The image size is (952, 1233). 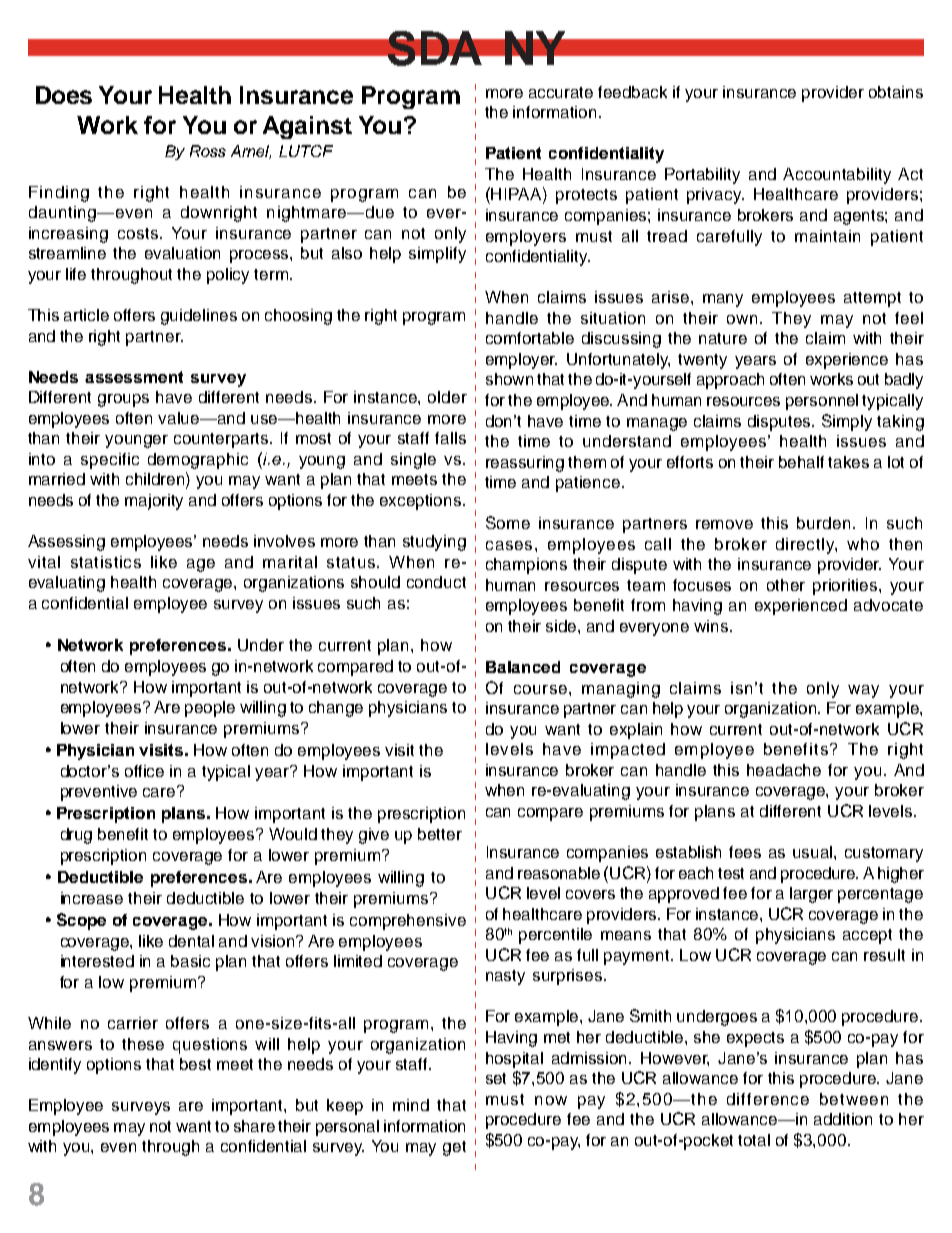 I want to click on behalf, so click(x=801, y=462).
